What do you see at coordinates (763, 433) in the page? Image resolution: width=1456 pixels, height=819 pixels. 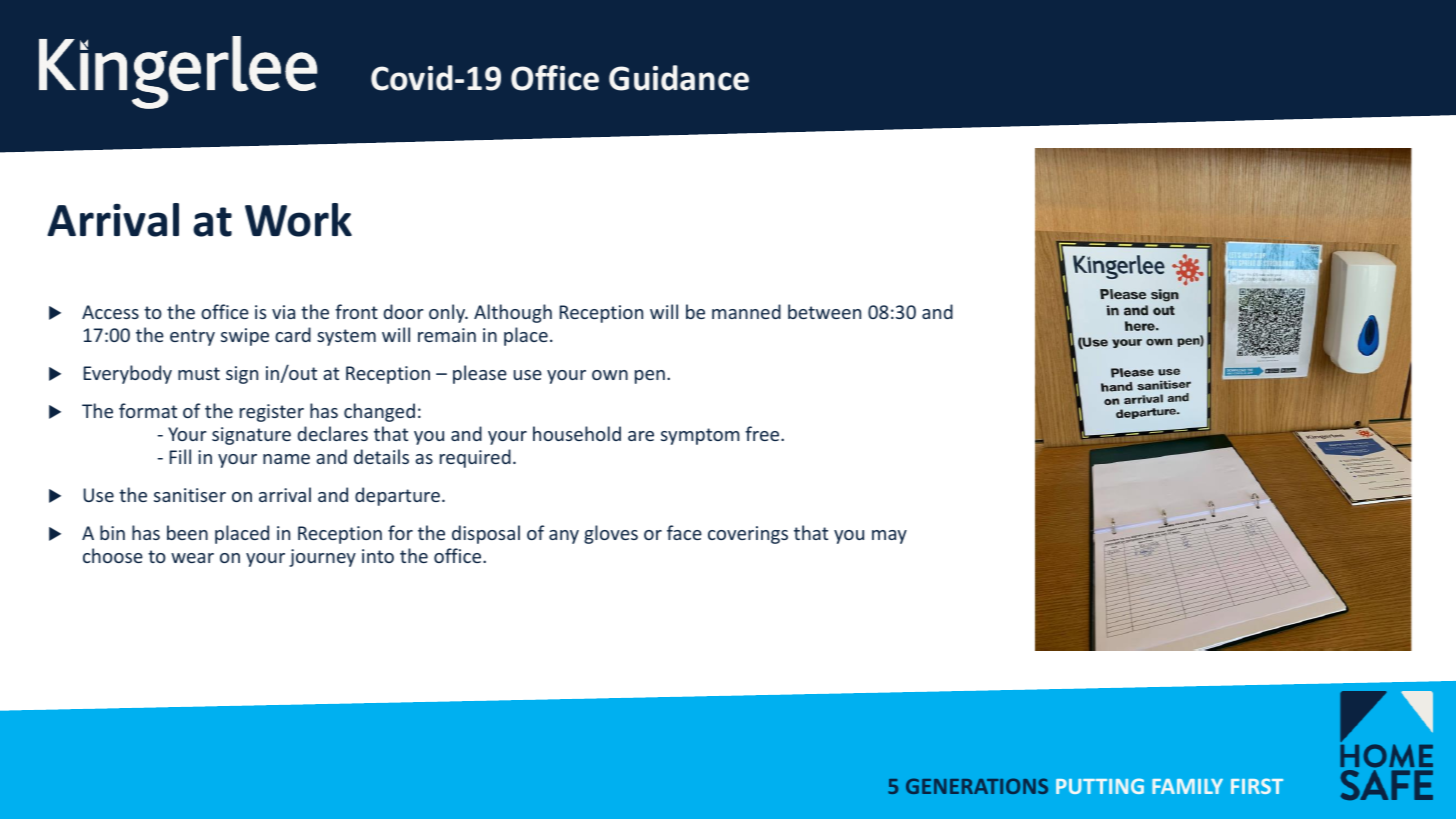 I see `free` at bounding box center [763, 433].
